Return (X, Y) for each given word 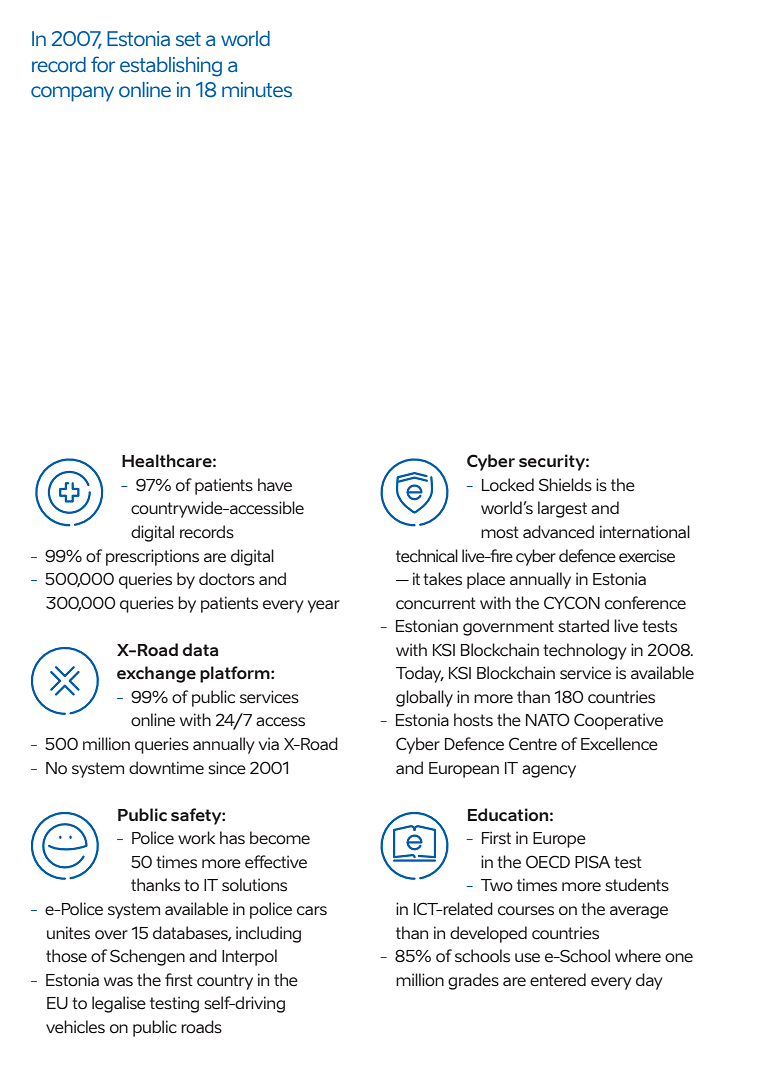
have (275, 485)
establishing (171, 67)
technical (427, 556)
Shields (565, 485)
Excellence (619, 744)
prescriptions (152, 557)
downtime (166, 768)
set (188, 39)
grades (473, 981)
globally (424, 698)
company (72, 94)
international (645, 532)
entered (558, 980)
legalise (119, 1004)
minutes (257, 89)
